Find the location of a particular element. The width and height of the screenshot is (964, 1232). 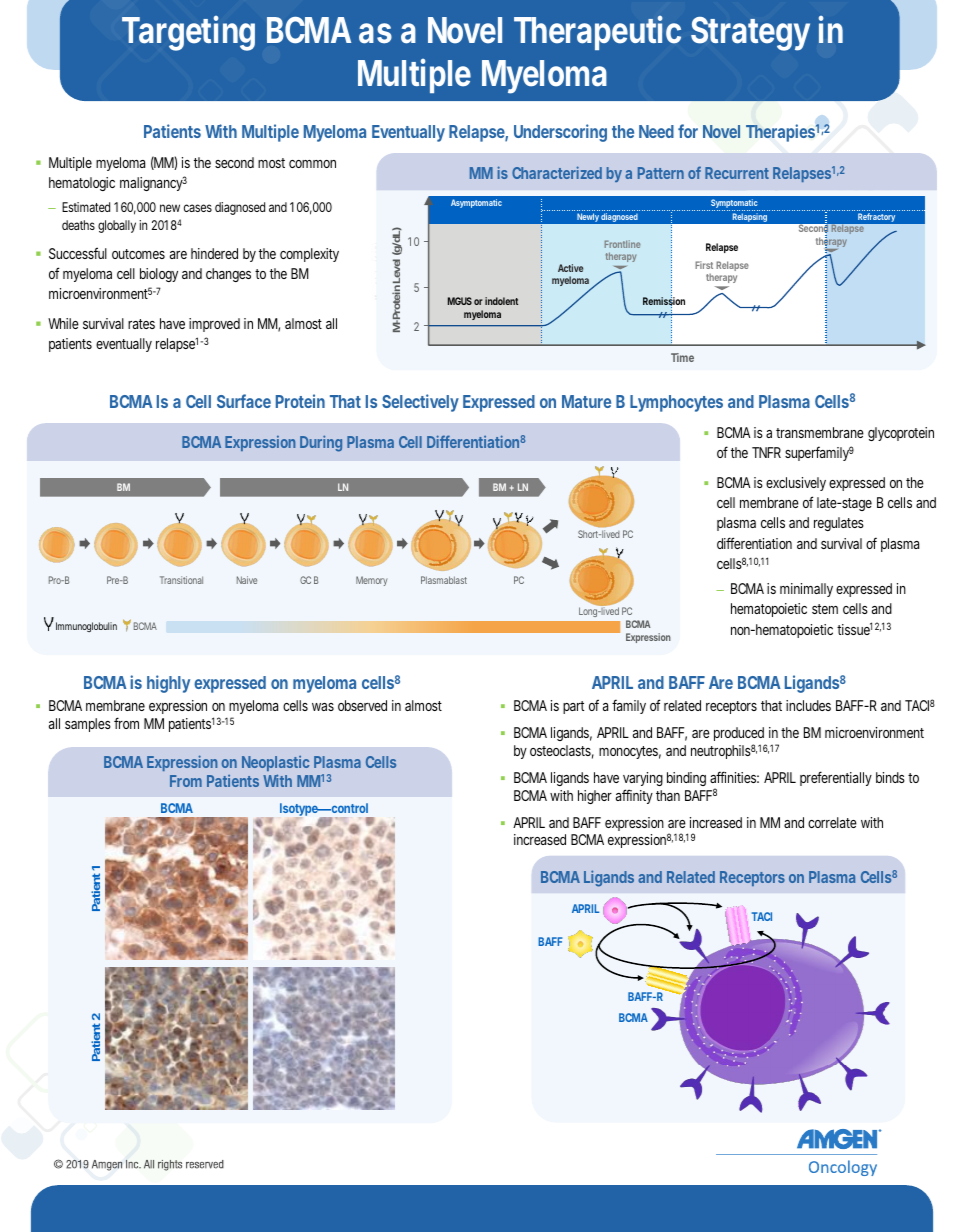

Surface is located at coordinates (244, 401).
